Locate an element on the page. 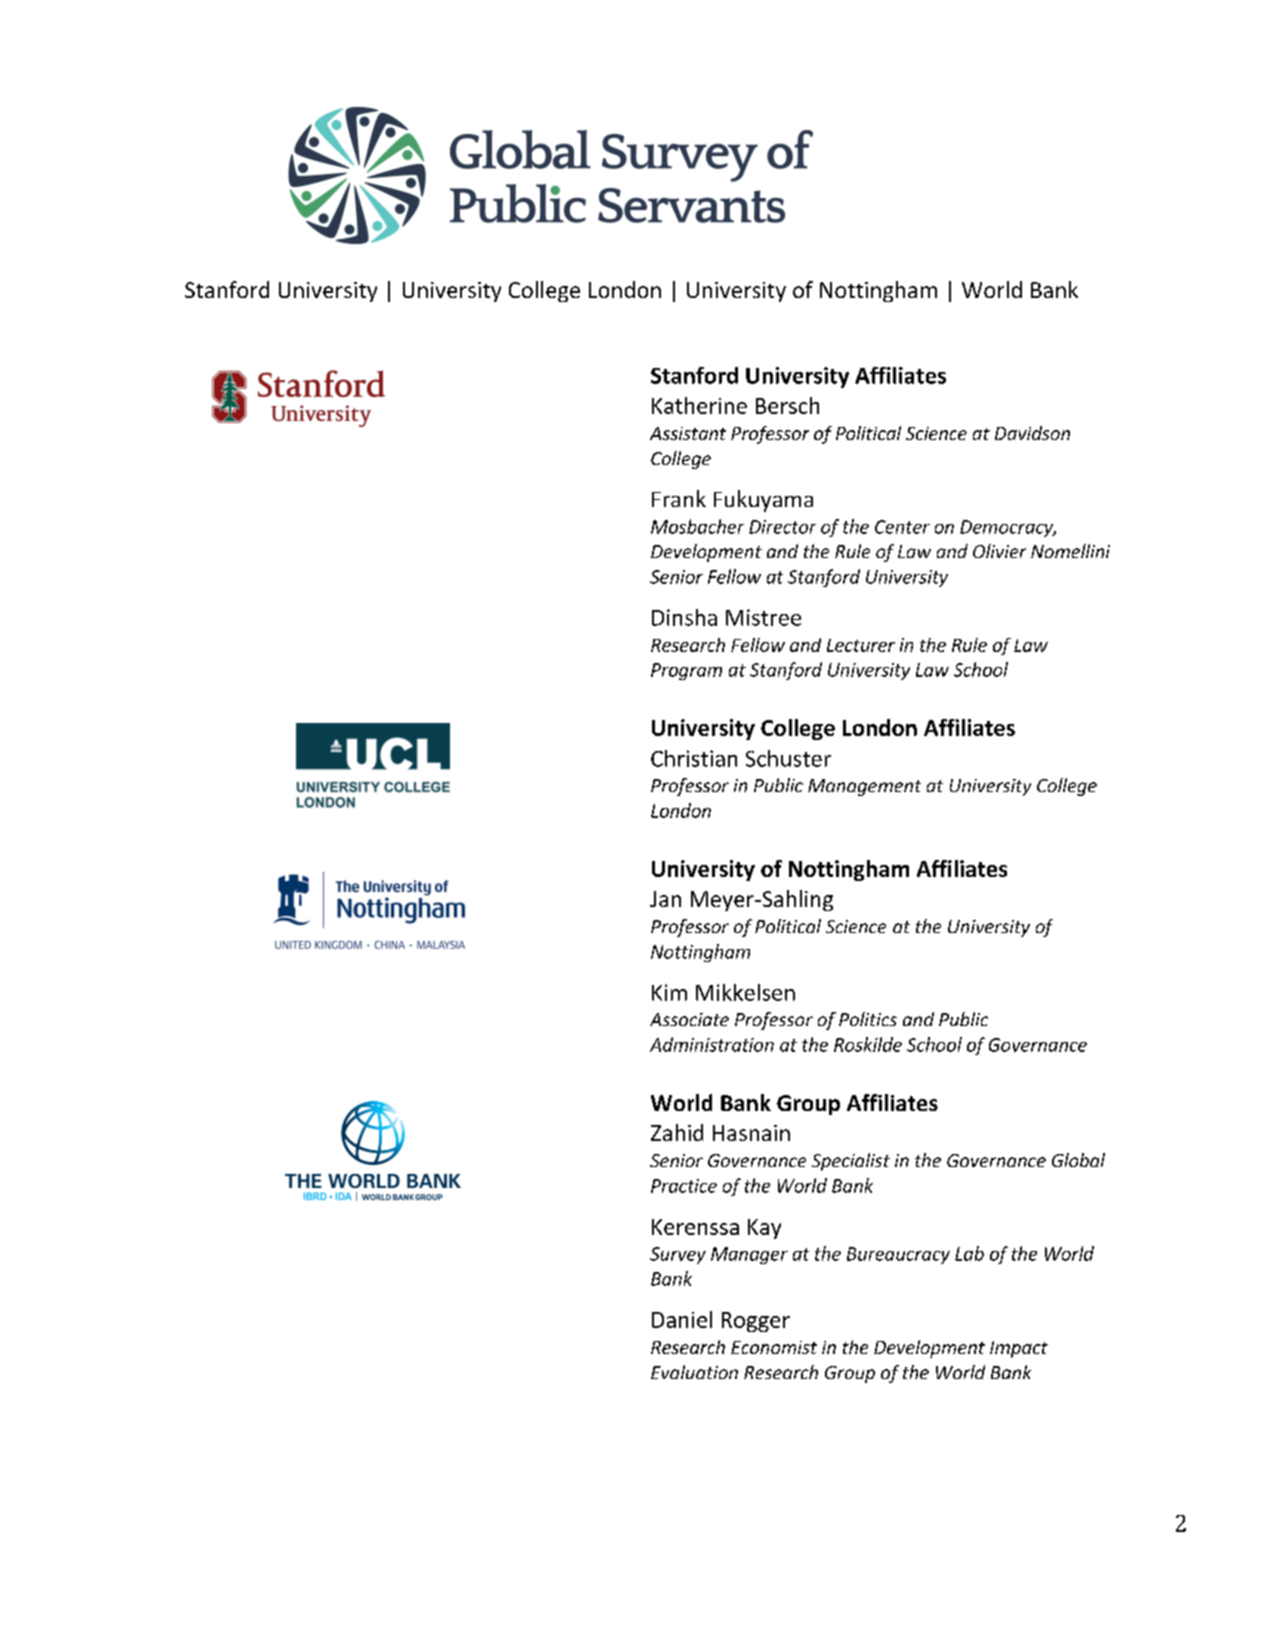 Image resolution: width=1261 pixels, height=1633 pixels. Specialist is located at coordinates (851, 1162).
